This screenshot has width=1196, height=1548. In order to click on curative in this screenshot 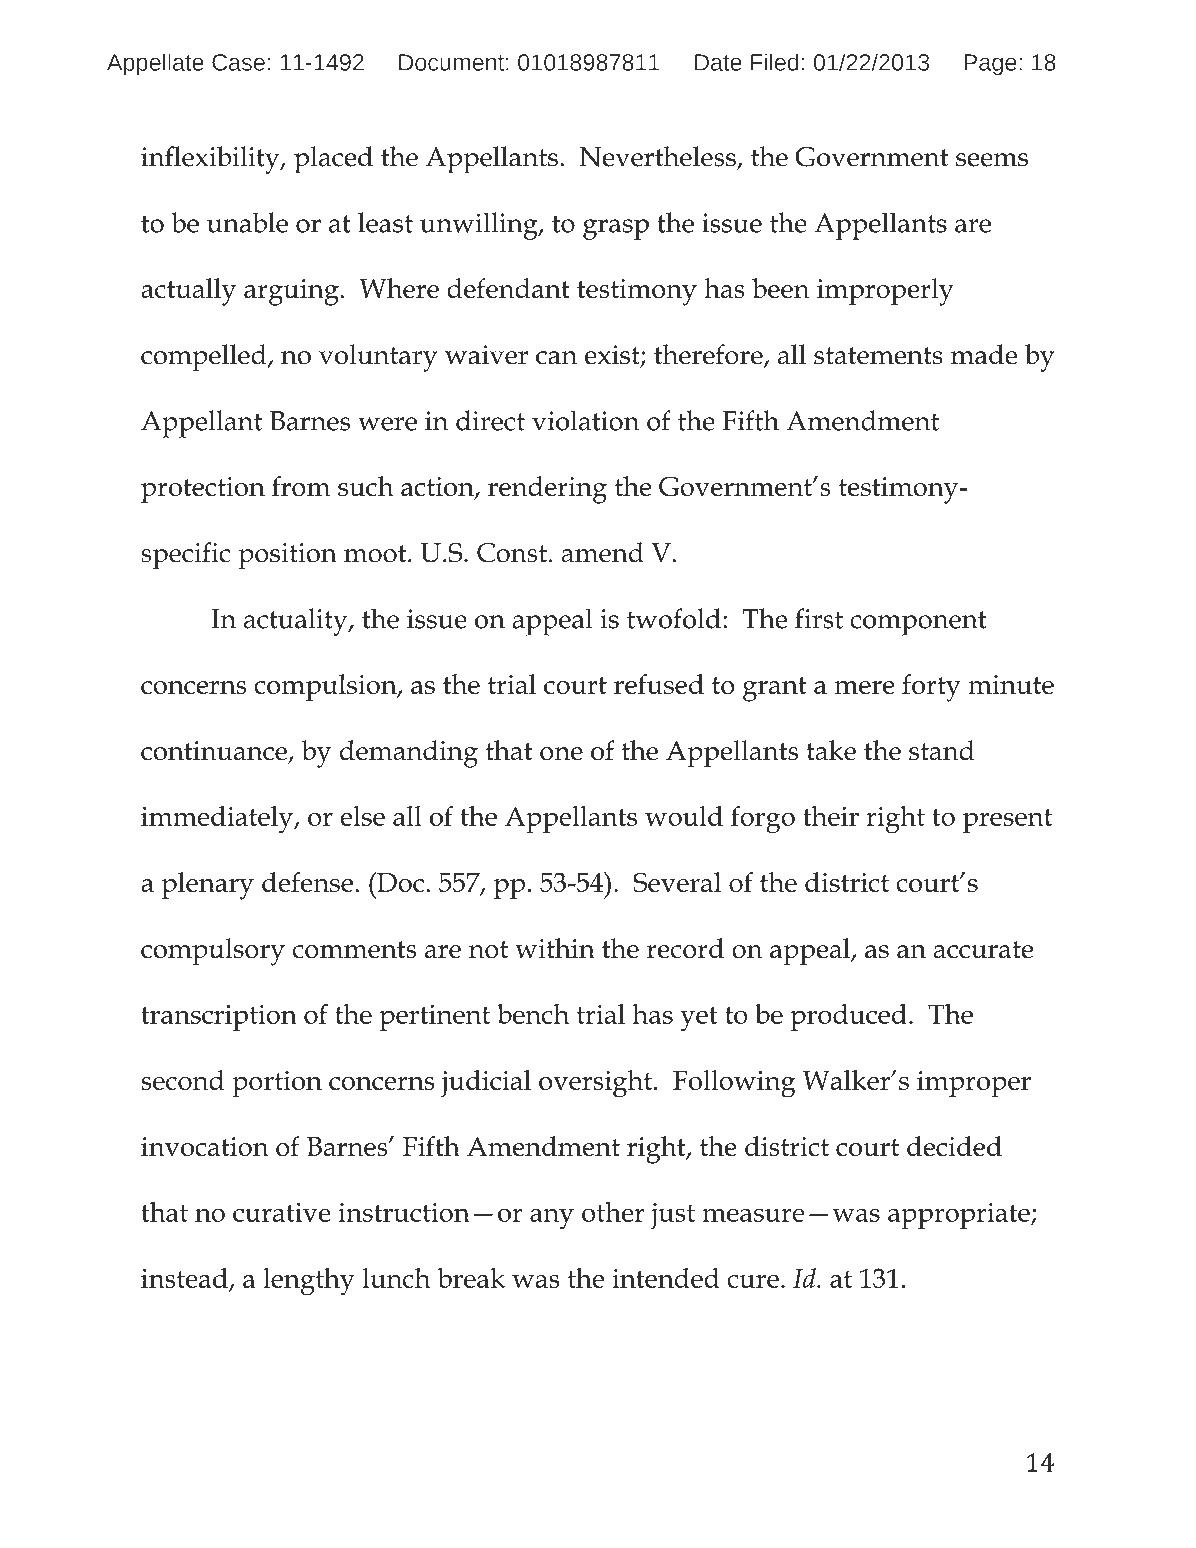, I will do `click(282, 1212)`.
